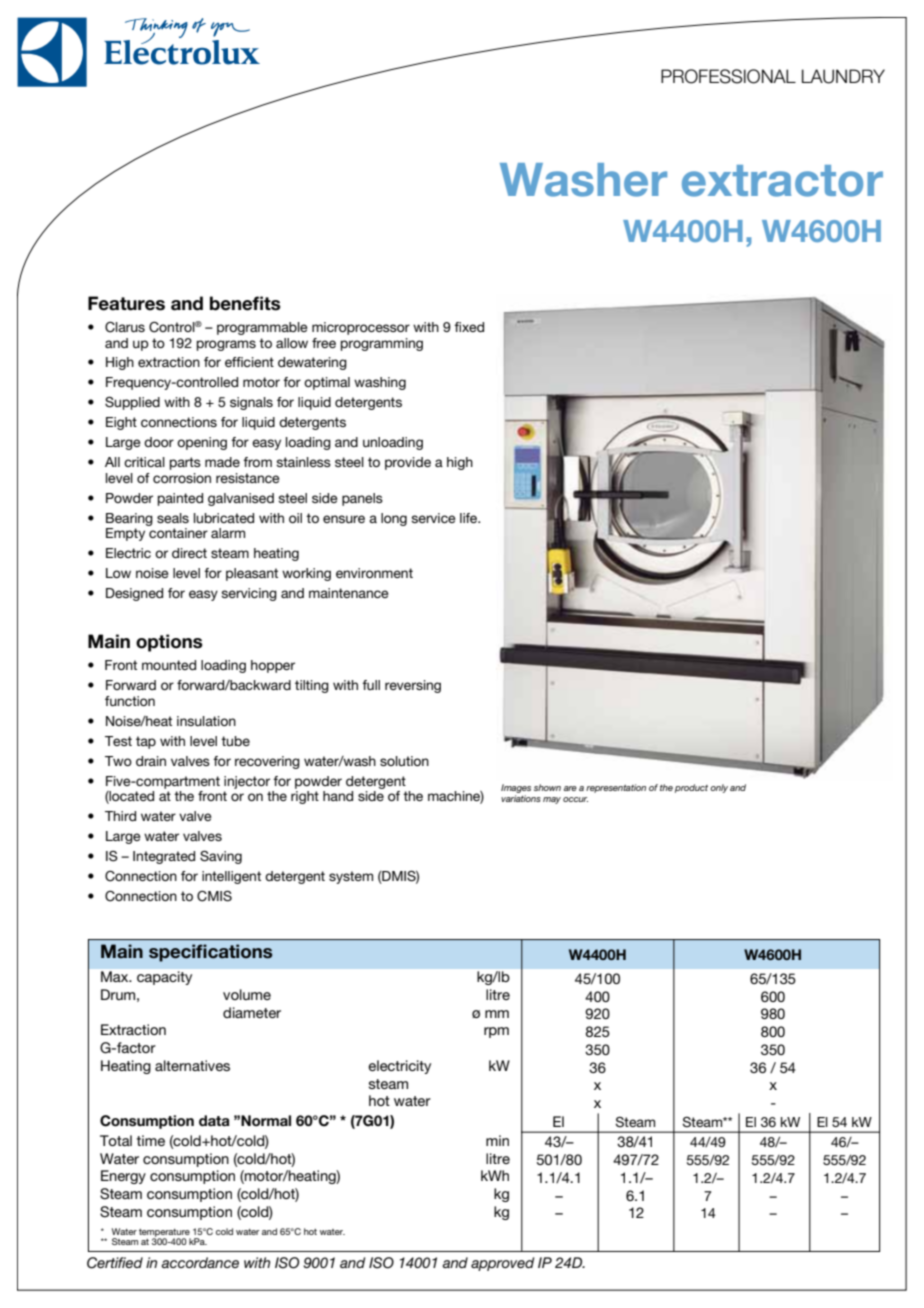 The height and width of the page is (1308, 924). What do you see at coordinates (843, 76) in the page?
I see `LAUNDRY` at bounding box center [843, 76].
